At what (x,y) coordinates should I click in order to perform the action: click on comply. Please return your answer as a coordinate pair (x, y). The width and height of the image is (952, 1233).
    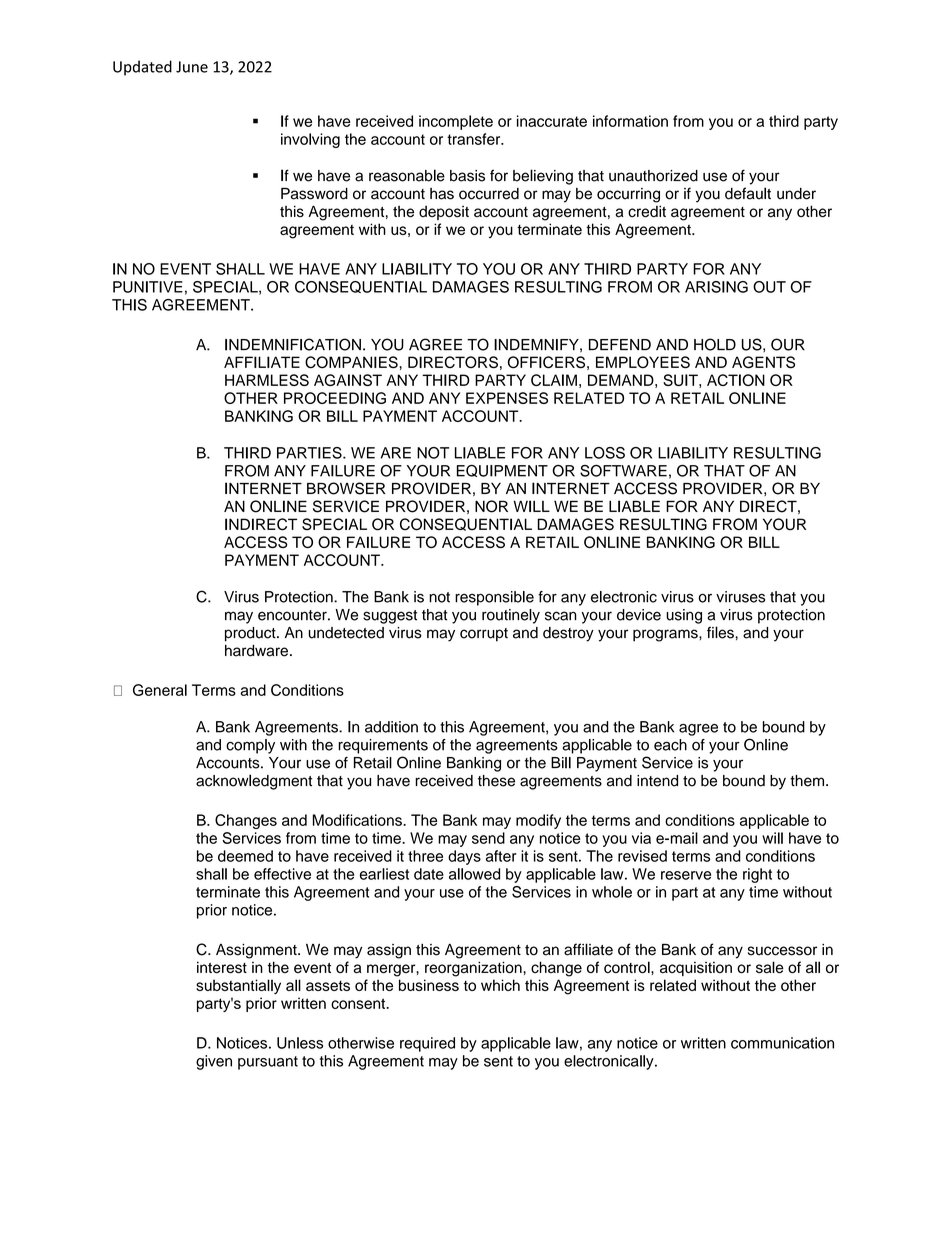
    Looking at the image, I should click on (250, 746).
